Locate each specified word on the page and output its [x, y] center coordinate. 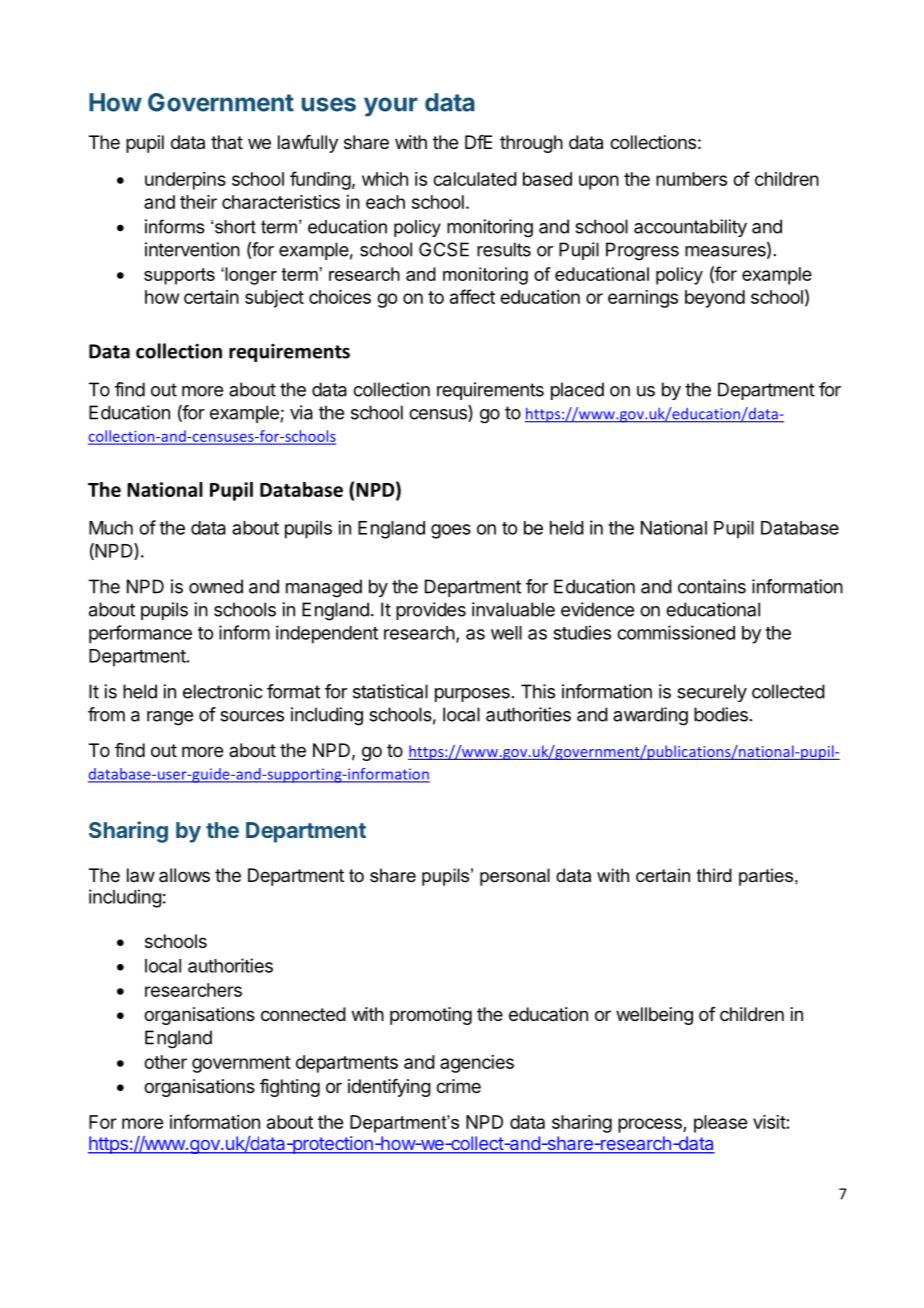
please [720, 1124]
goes [451, 531]
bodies [721, 714]
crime [458, 1086]
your [391, 107]
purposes [472, 695]
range [170, 718]
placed [577, 391]
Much [111, 528]
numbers [691, 179]
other [165, 1062]
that [227, 142]
